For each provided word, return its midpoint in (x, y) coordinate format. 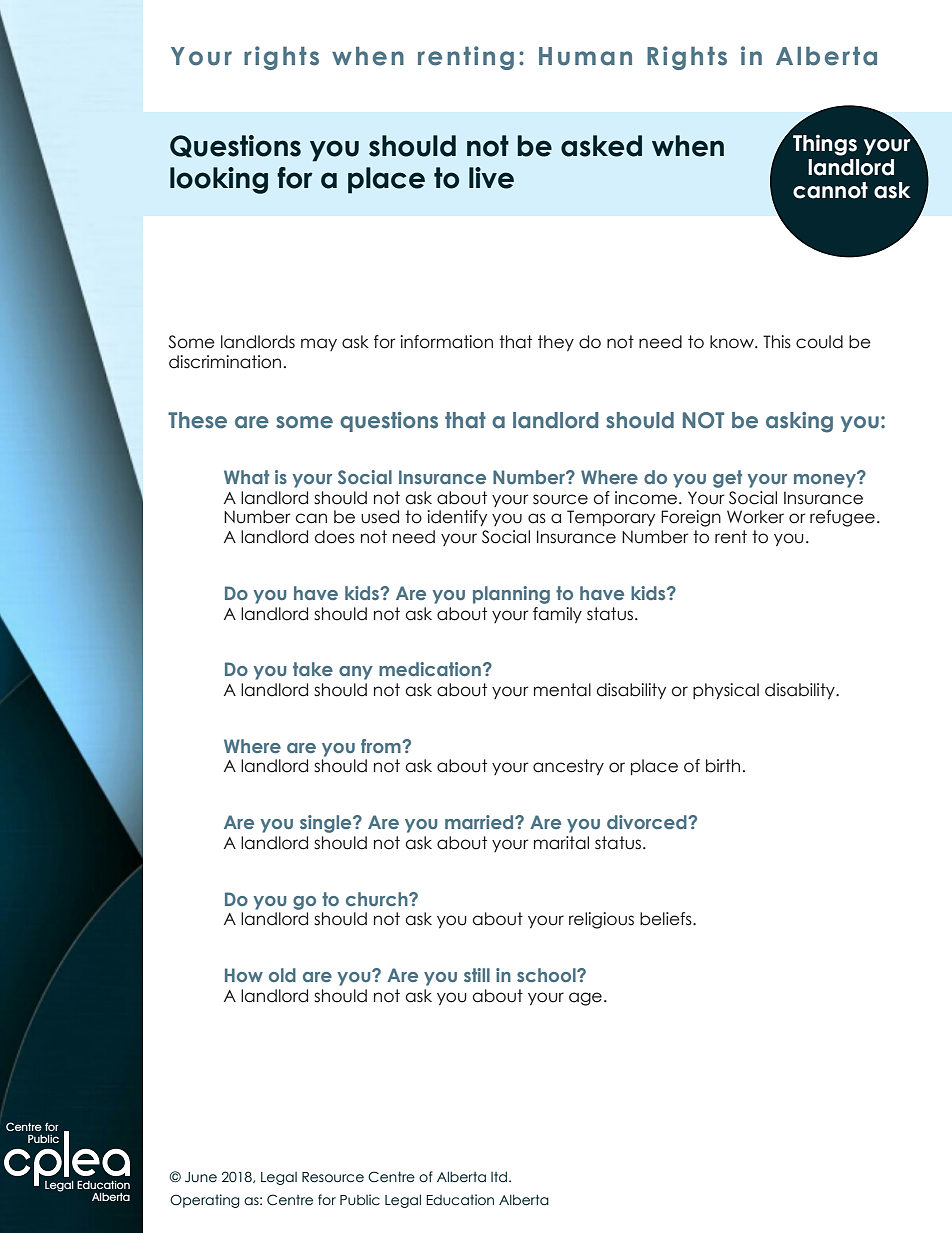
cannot (830, 190)
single (327, 824)
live (491, 178)
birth (723, 766)
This (777, 342)
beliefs (667, 919)
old (282, 975)
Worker (755, 517)
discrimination (225, 362)
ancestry (568, 767)
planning (511, 595)
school (547, 975)
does (335, 537)
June (201, 1177)
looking (219, 180)
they (556, 343)
